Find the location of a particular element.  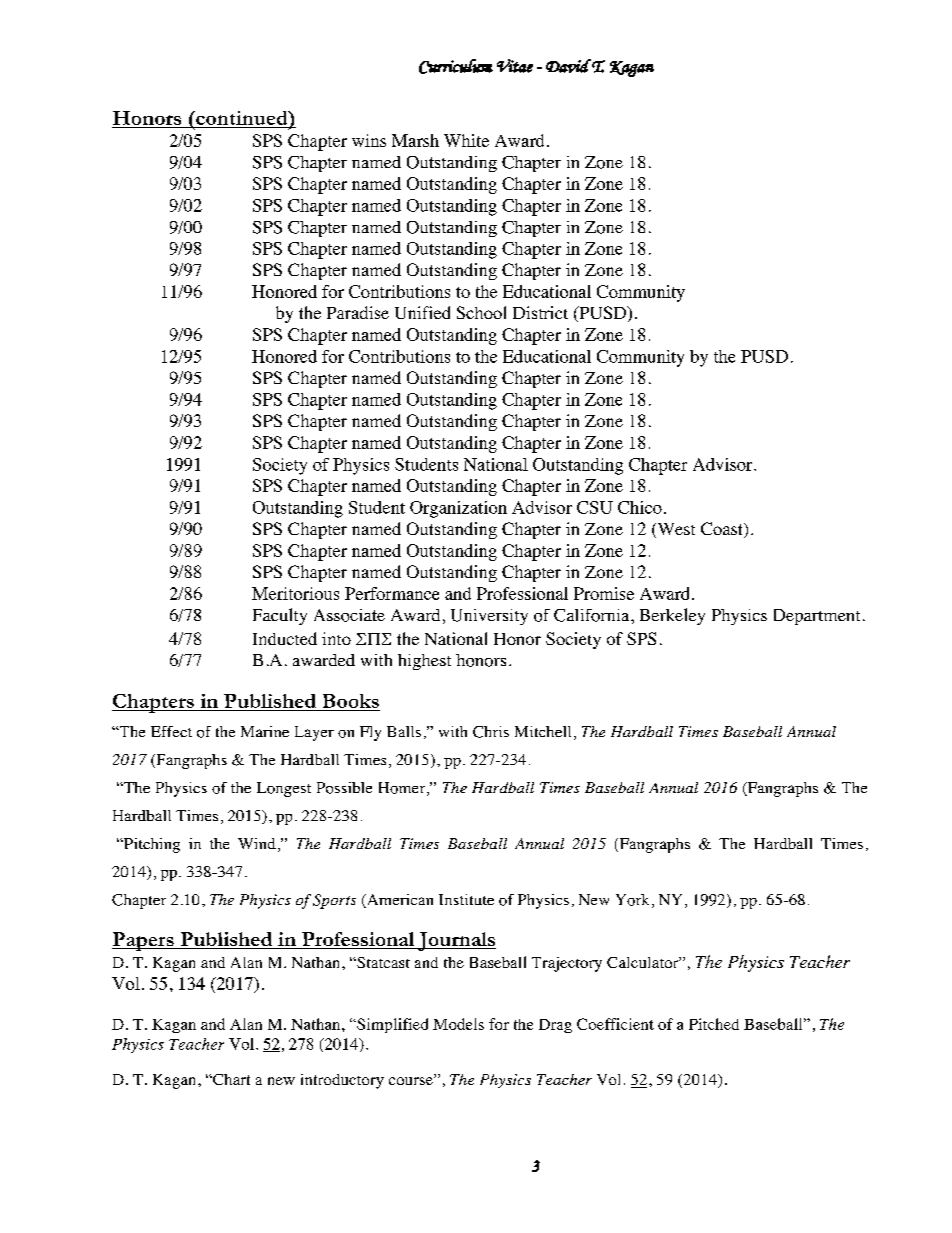

Curriculum is located at coordinates (456, 66).
